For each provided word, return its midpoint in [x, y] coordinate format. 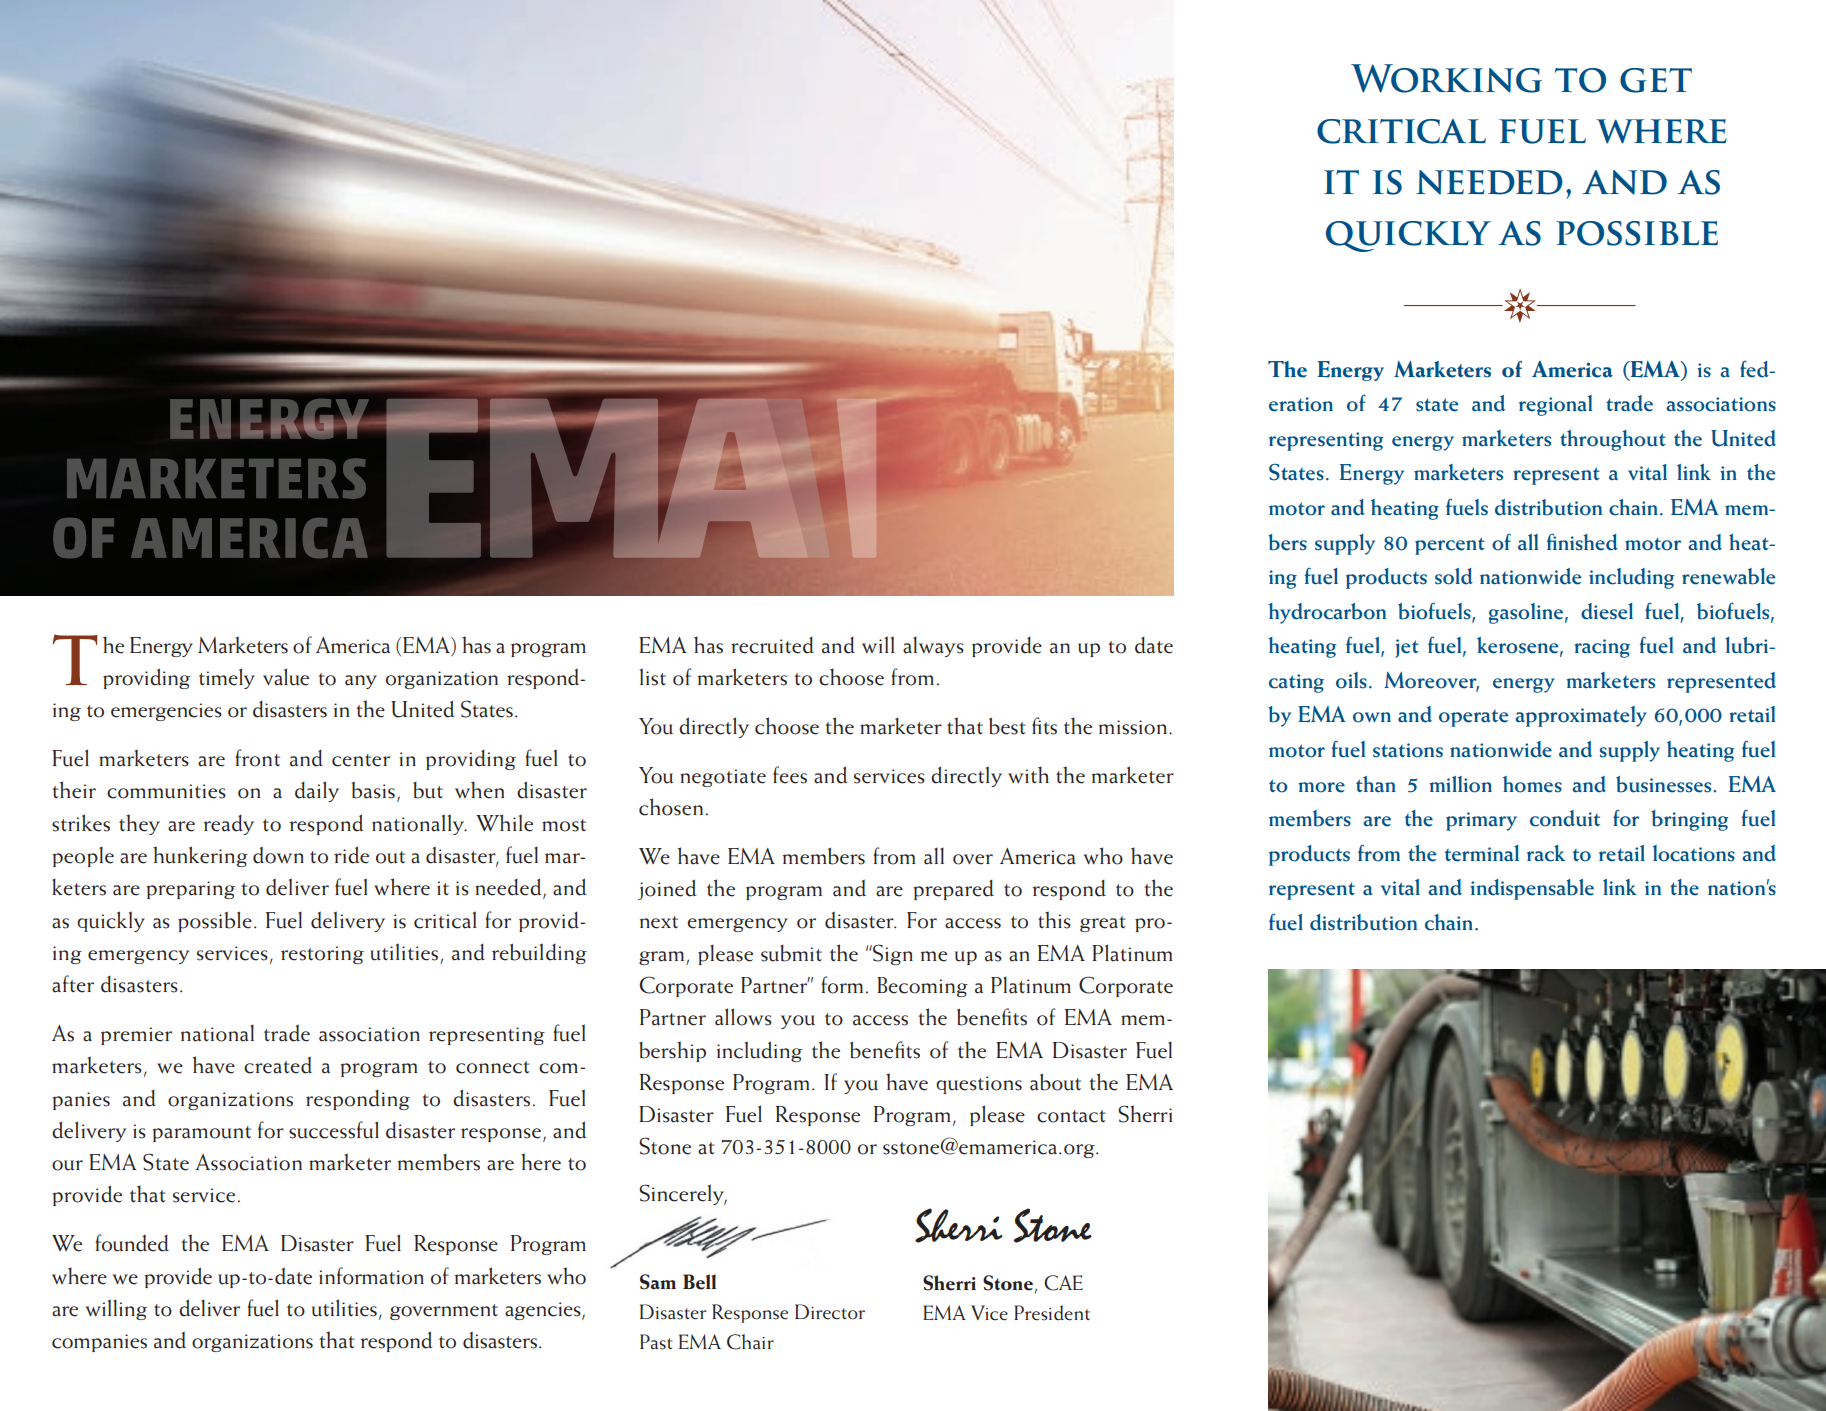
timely [227, 678]
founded [132, 1243]
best [1007, 726]
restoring [322, 955]
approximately [1581, 716]
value [286, 677]
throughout [1613, 440]
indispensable [1532, 889]
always [933, 646]
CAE [1063, 1283]
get [1656, 80]
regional [1555, 405]
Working [1446, 78]
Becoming [922, 987]
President [1052, 1313]
